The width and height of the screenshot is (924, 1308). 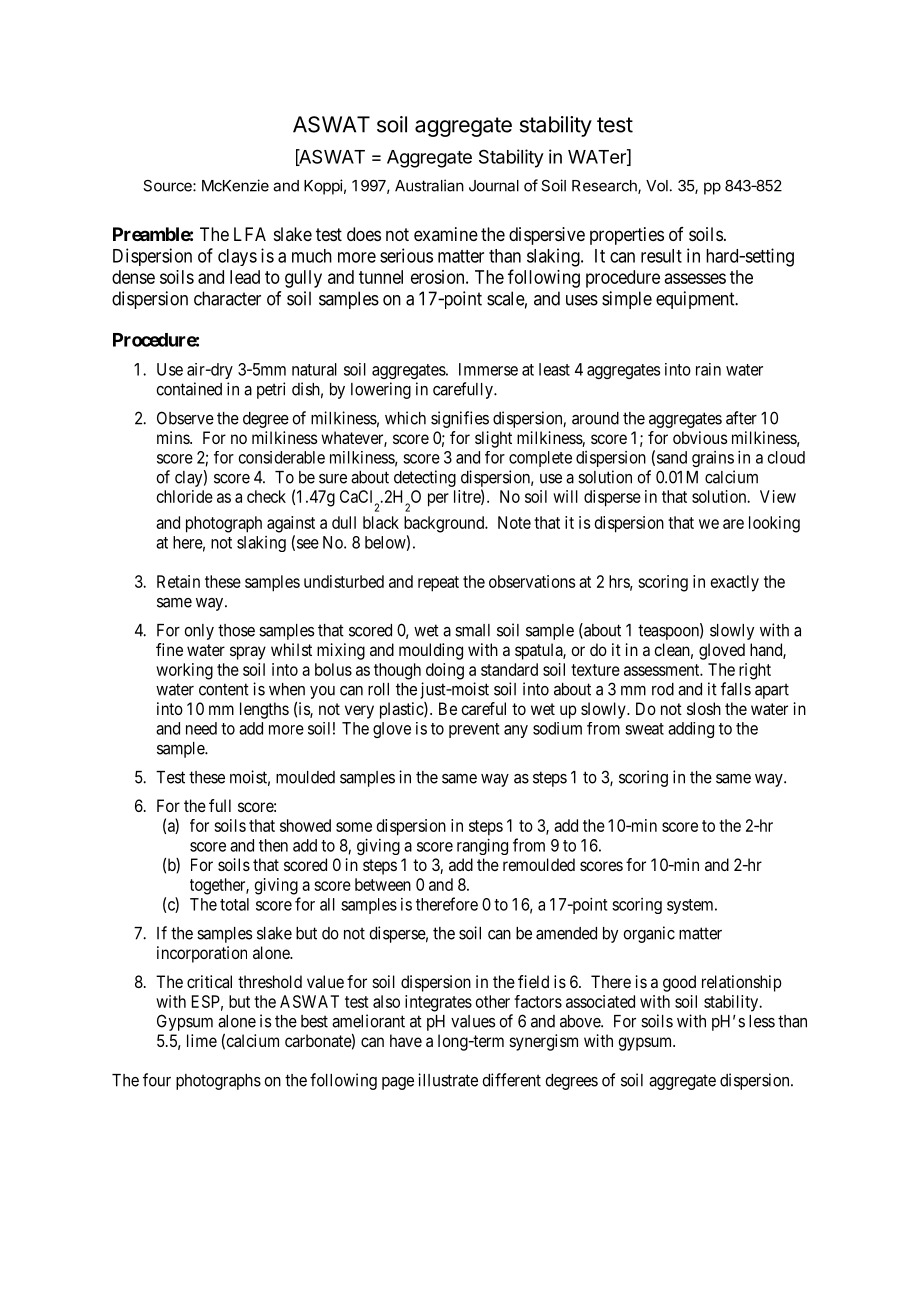 I want to click on examine, so click(x=446, y=234).
